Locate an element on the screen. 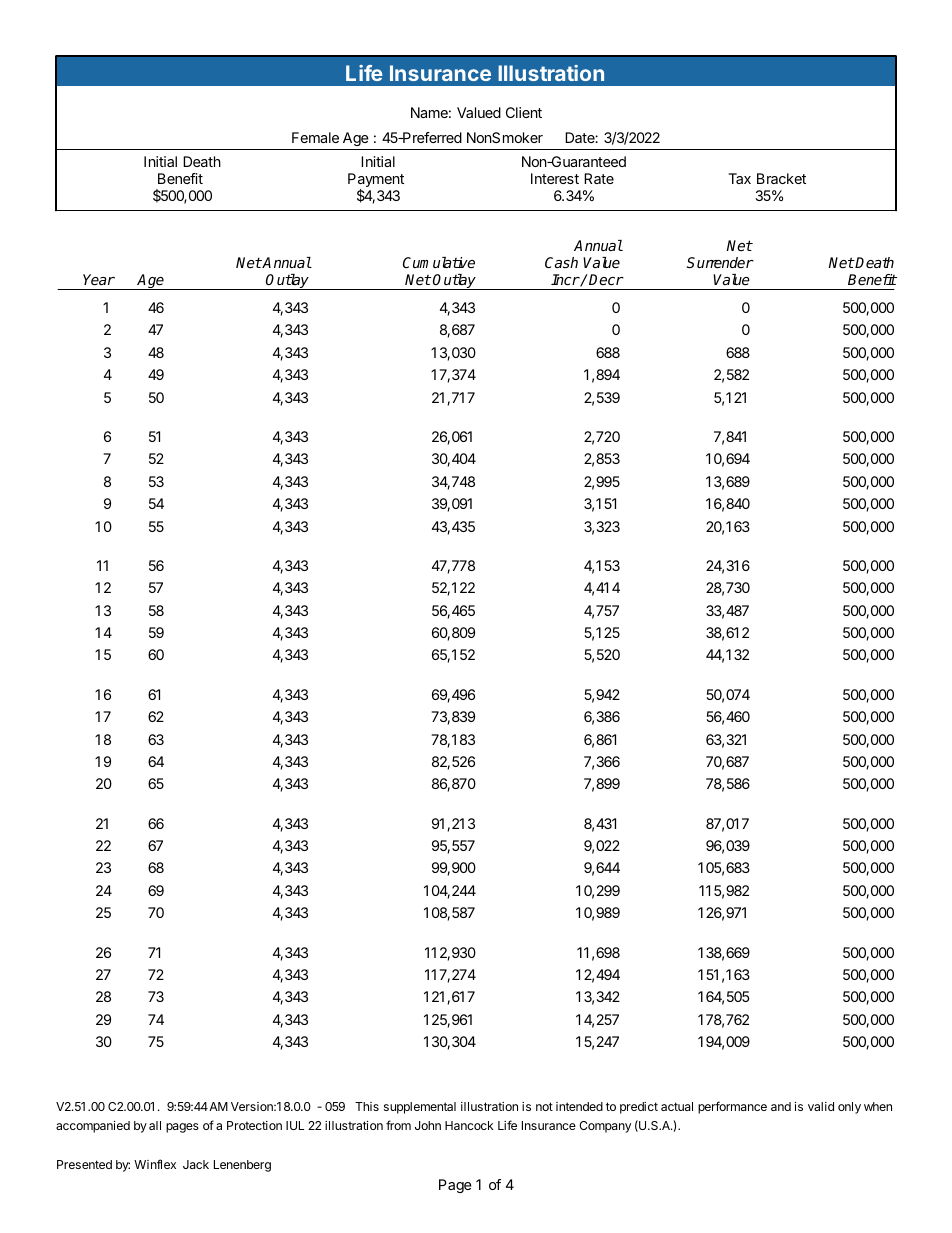 The height and width of the screenshot is (1233, 952). Incr is located at coordinates (565, 279).
